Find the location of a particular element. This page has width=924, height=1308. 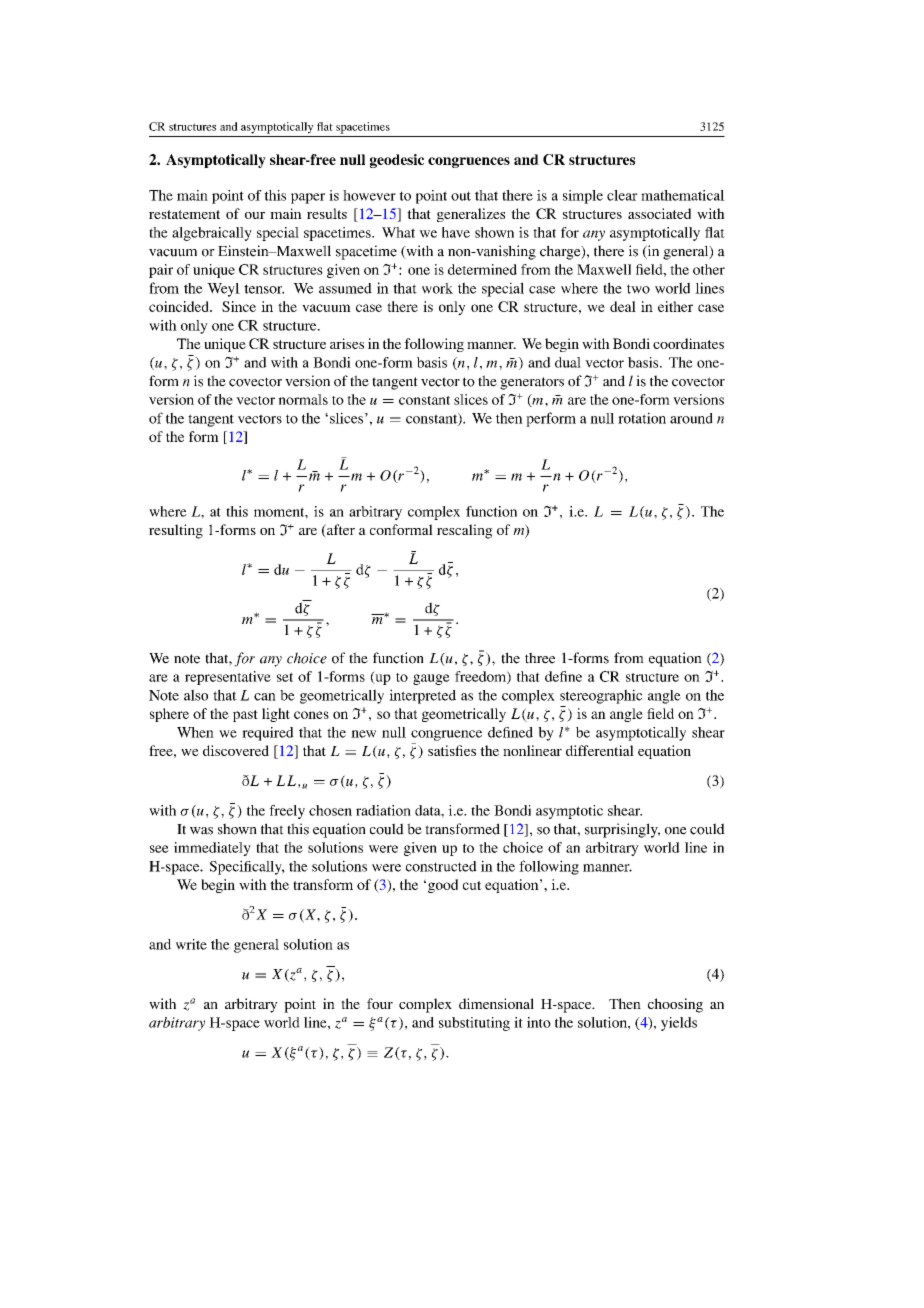

resulting is located at coordinates (176, 531).
